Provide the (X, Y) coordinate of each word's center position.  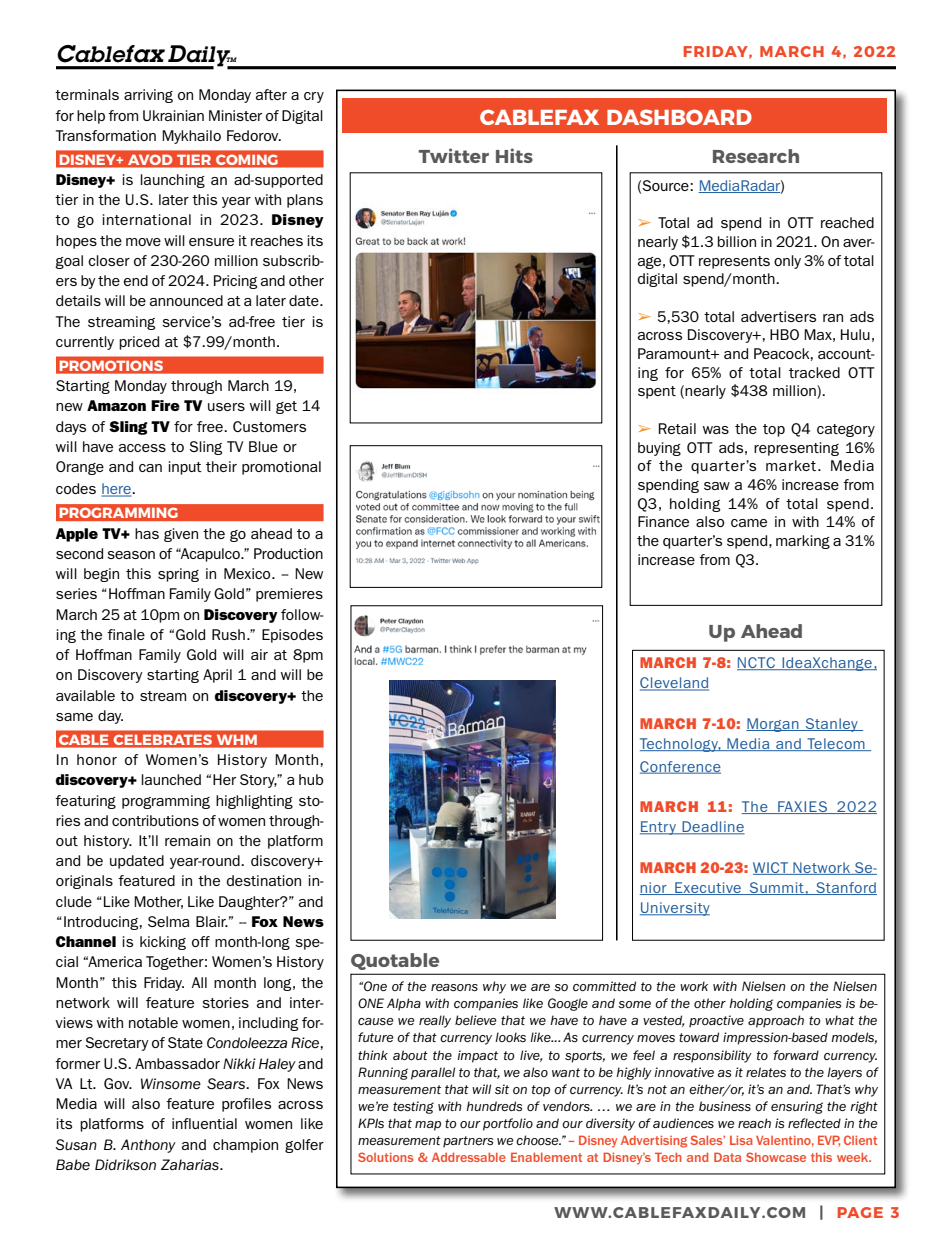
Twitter (453, 155)
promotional (281, 468)
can (150, 468)
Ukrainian (173, 115)
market (792, 465)
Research (756, 156)
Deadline (712, 828)
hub (311, 779)
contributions (155, 820)
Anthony (148, 1146)
